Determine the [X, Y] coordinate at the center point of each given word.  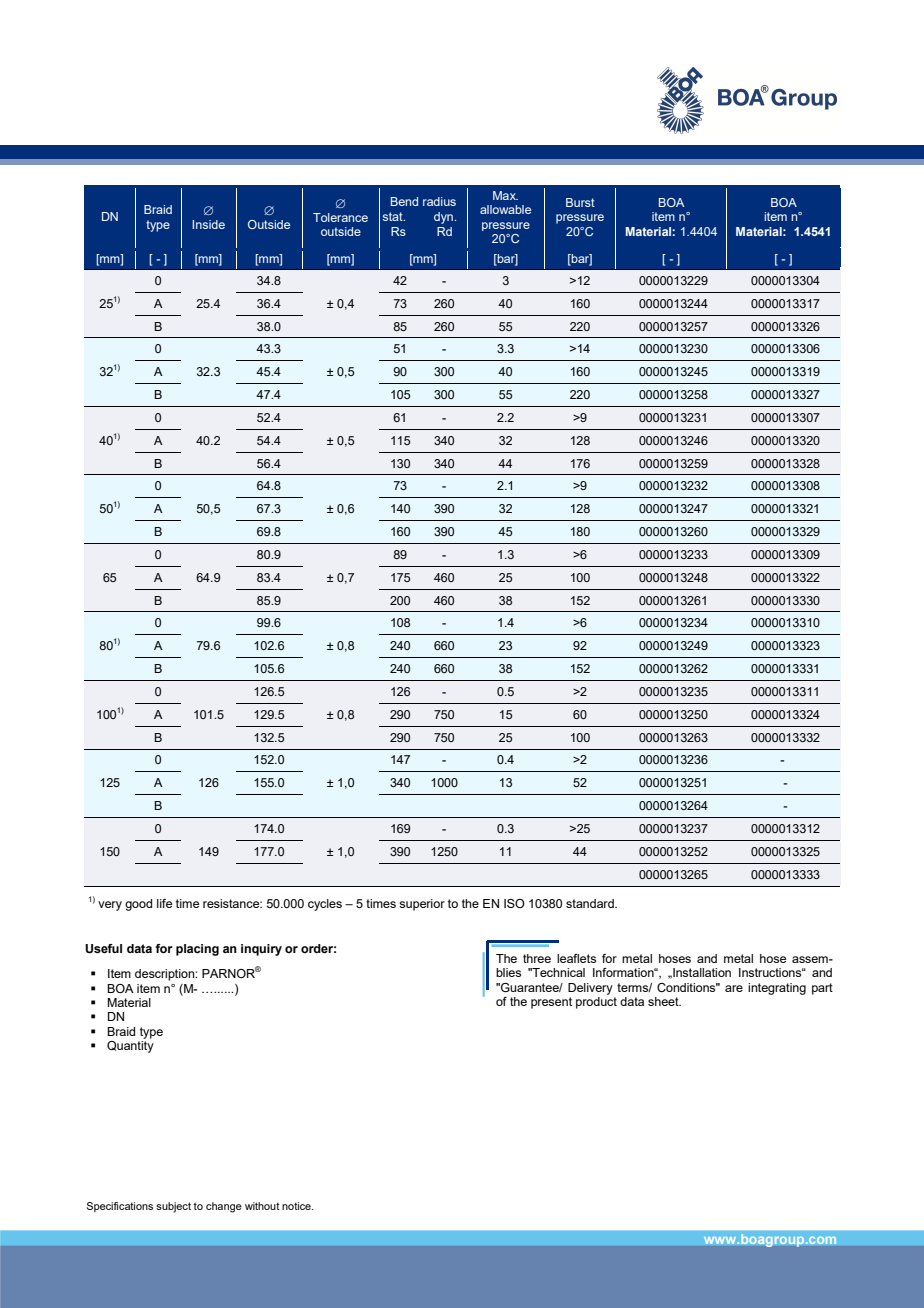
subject [173, 1207]
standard [591, 903]
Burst [580, 202]
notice [297, 1206]
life [164, 903]
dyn [444, 218]
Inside [208, 224]
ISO [514, 903]
